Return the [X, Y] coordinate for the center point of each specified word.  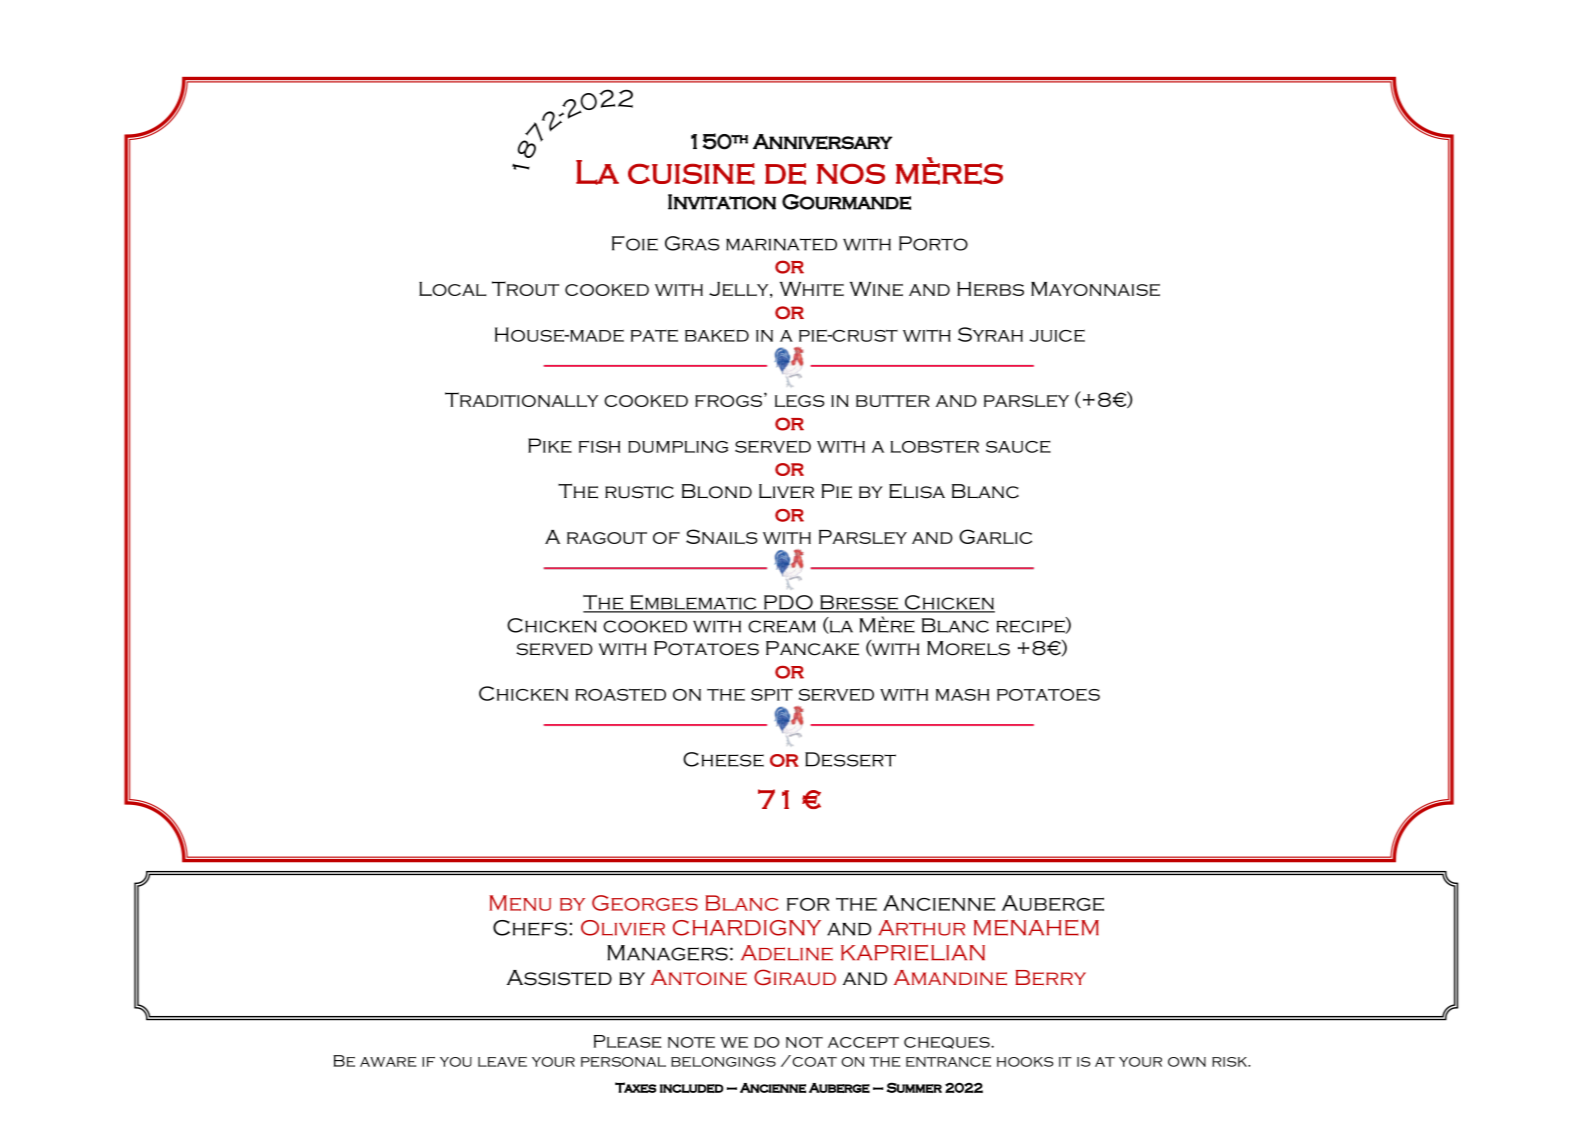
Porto [933, 243]
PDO [788, 603]
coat [813, 1061]
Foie [635, 243]
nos [851, 173]
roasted [620, 694]
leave [502, 1062]
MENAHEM [1036, 927]
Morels [968, 648]
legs [800, 401]
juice [1057, 335]
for [808, 904]
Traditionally [521, 399]
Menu [520, 903]
